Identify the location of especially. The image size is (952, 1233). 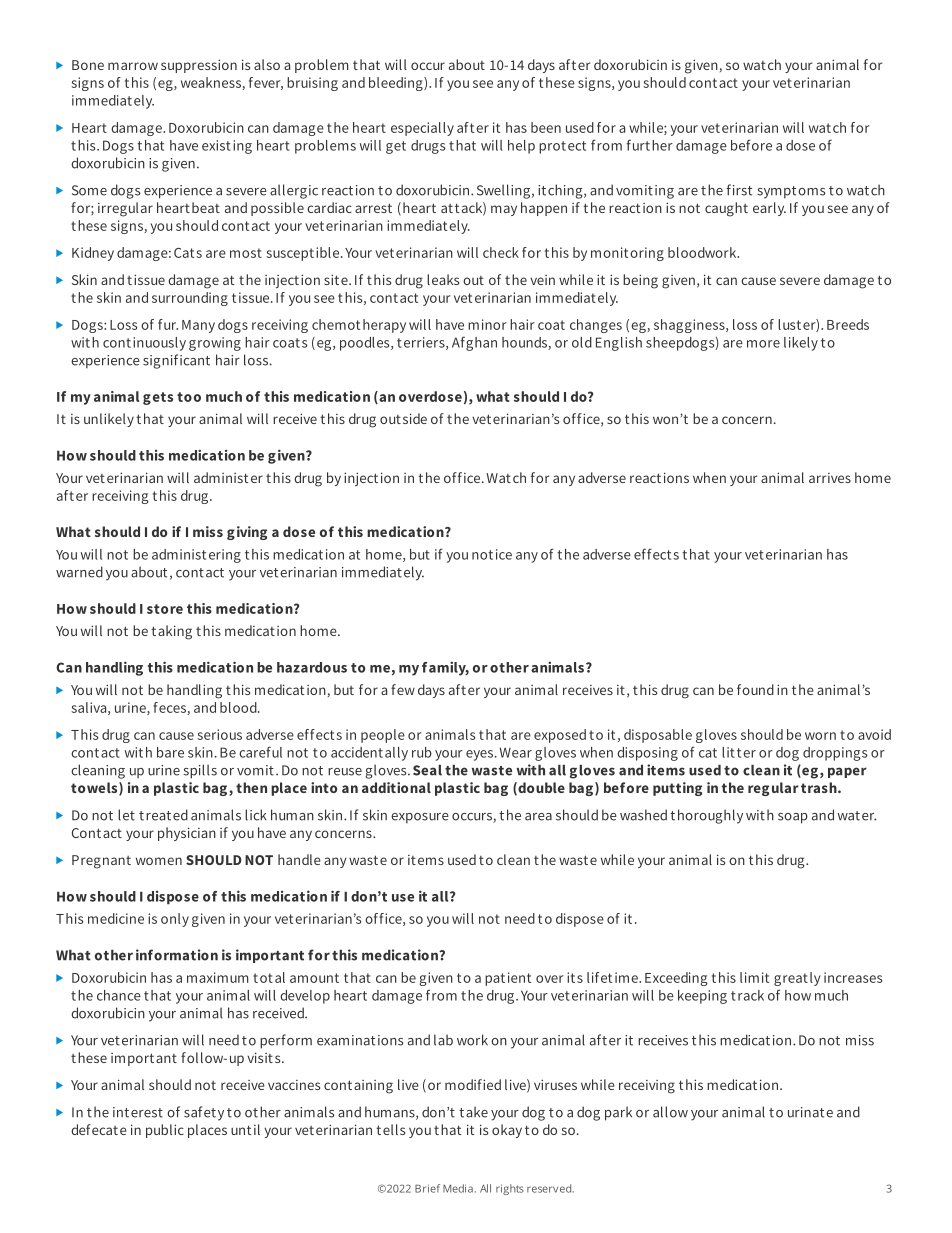
(422, 129).
